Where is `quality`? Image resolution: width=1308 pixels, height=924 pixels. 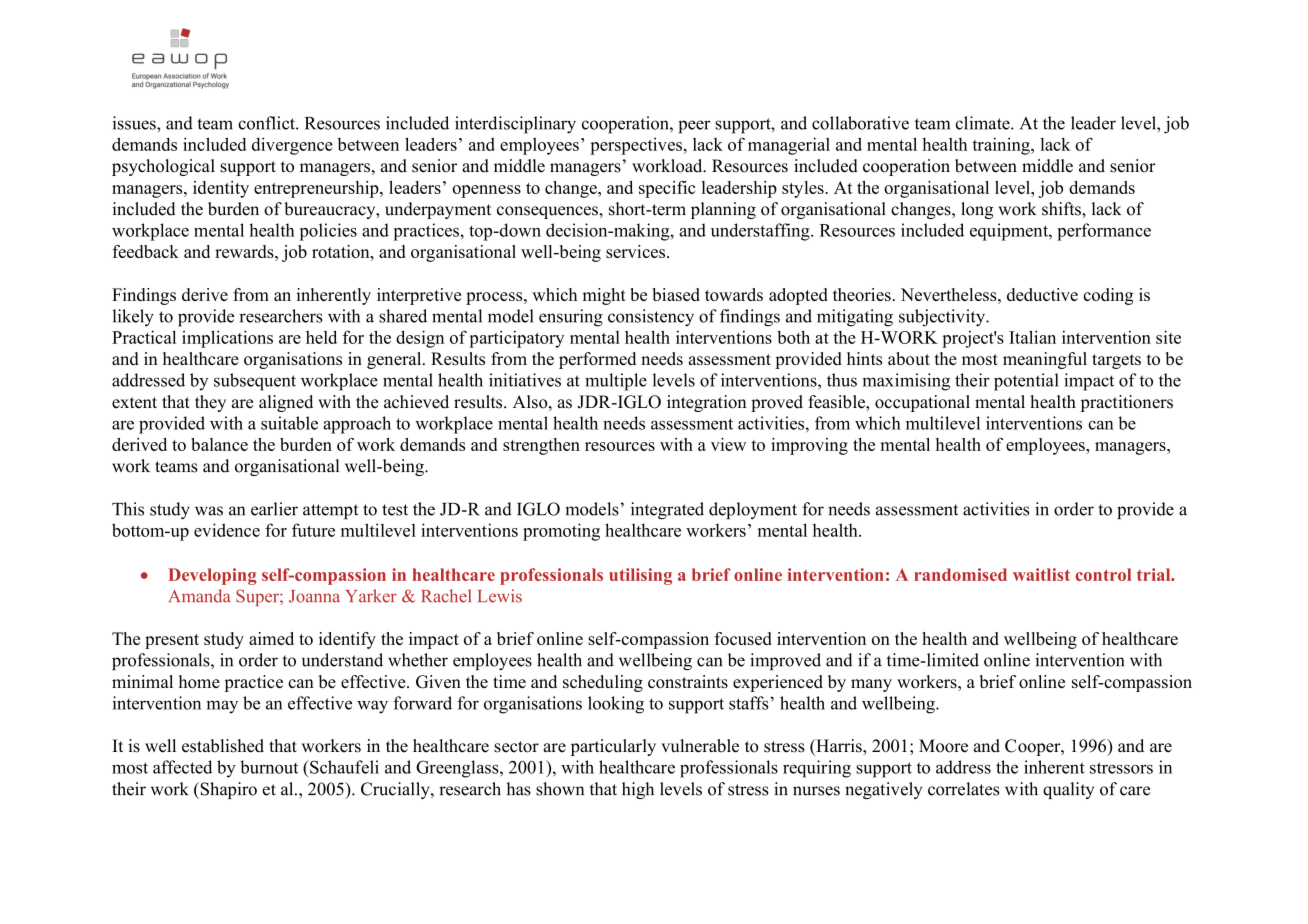
quality is located at coordinates (1068, 790).
